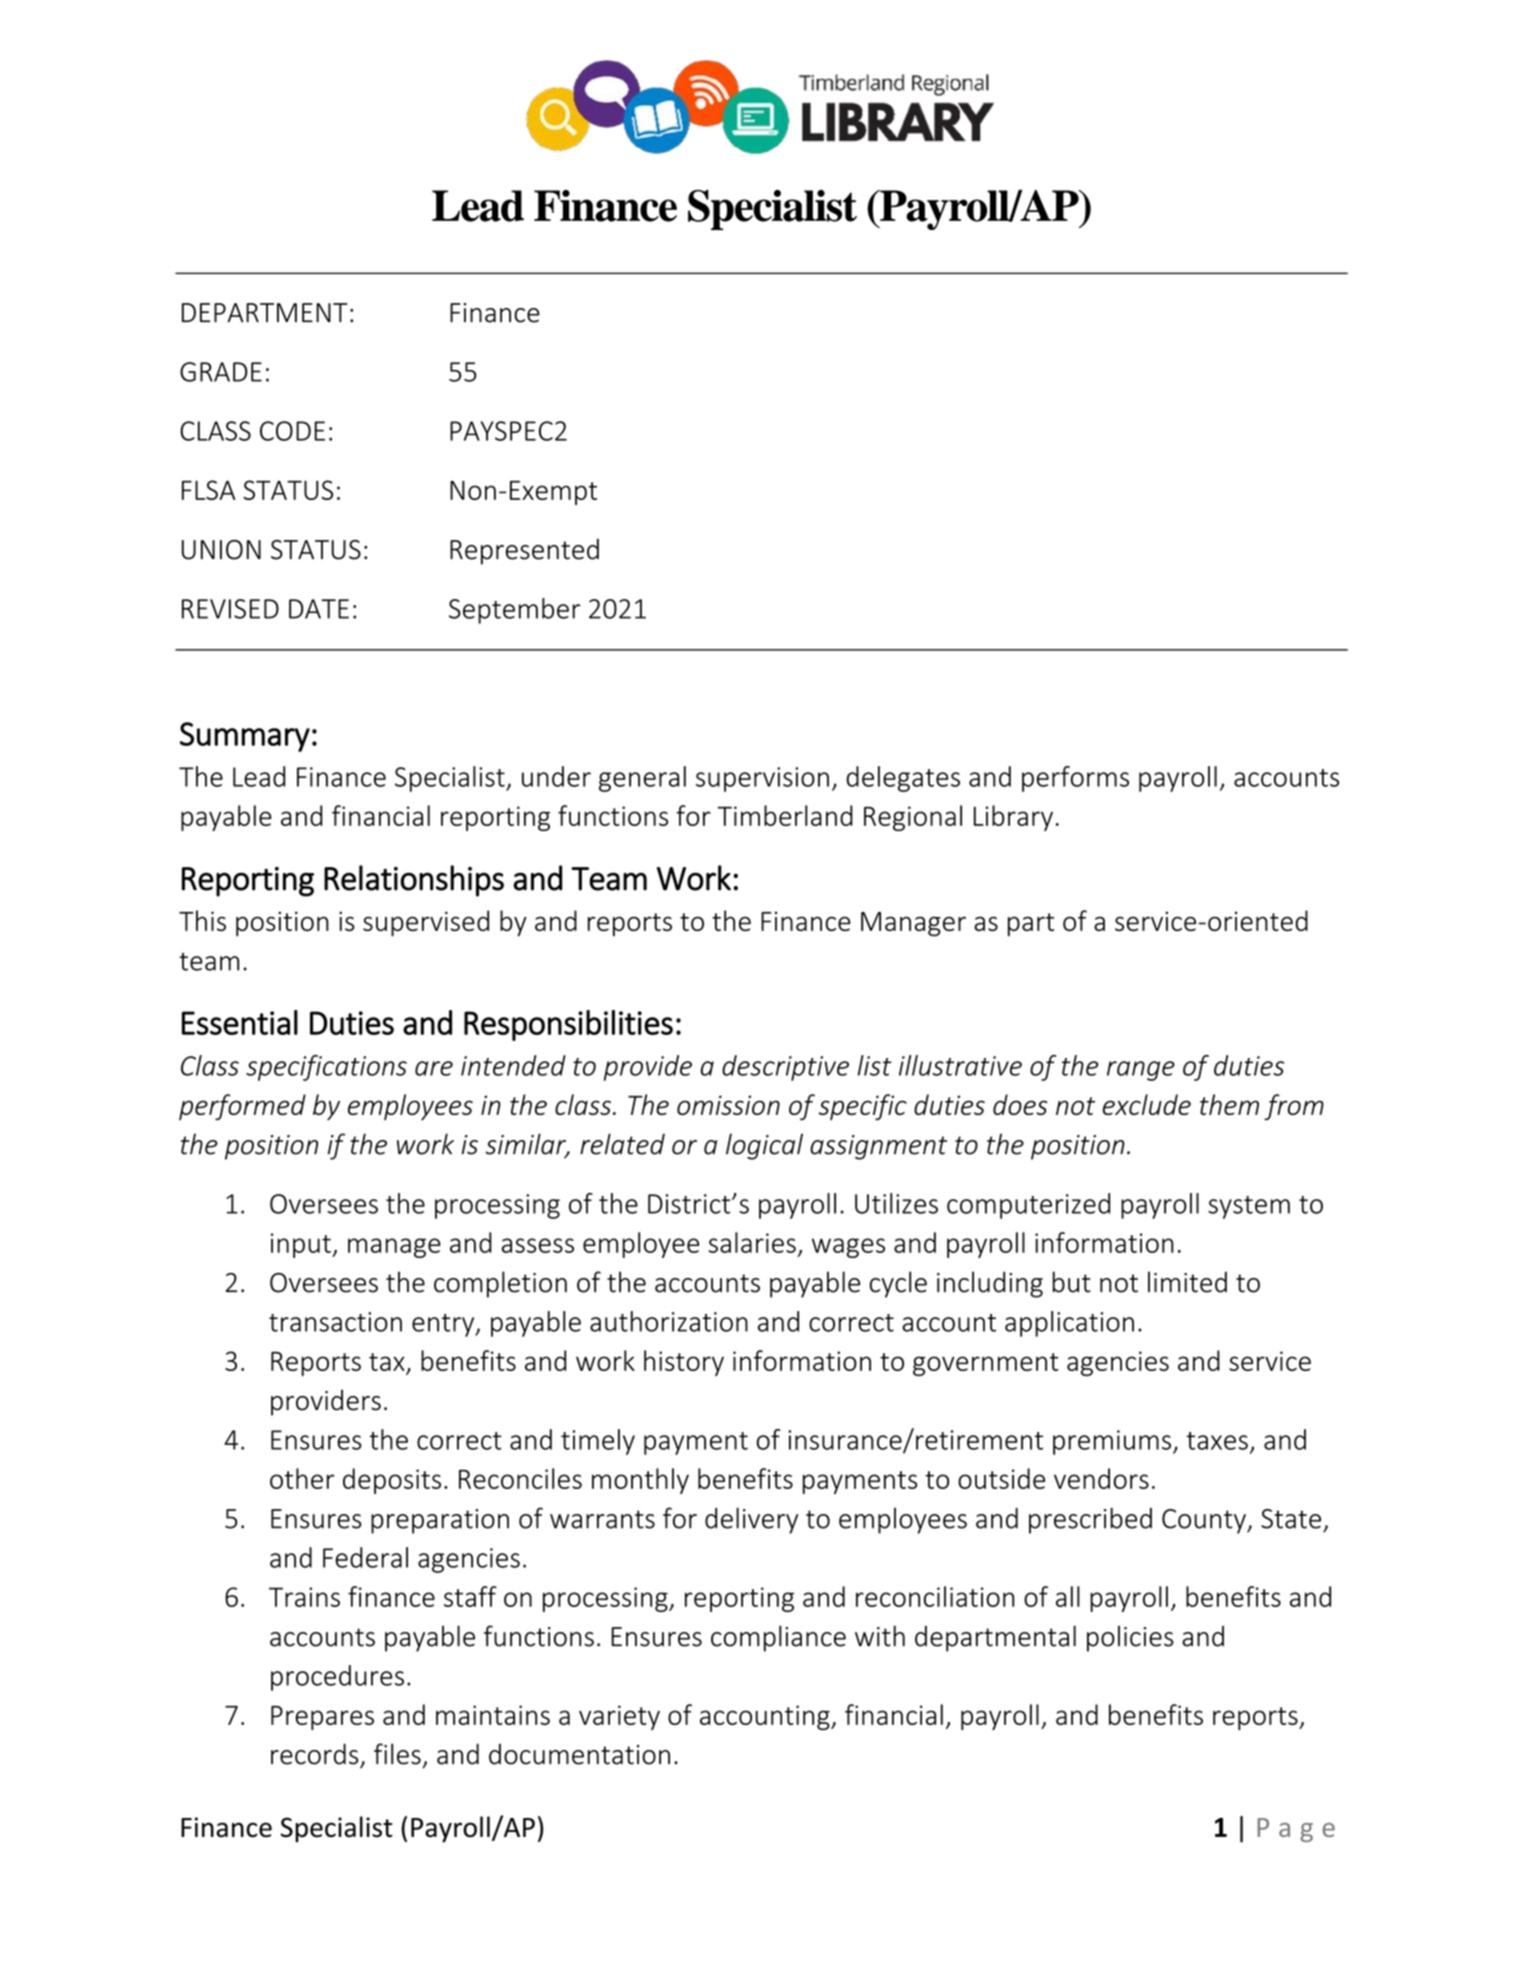 The image size is (1523, 1971). I want to click on CODE, so click(292, 431).
